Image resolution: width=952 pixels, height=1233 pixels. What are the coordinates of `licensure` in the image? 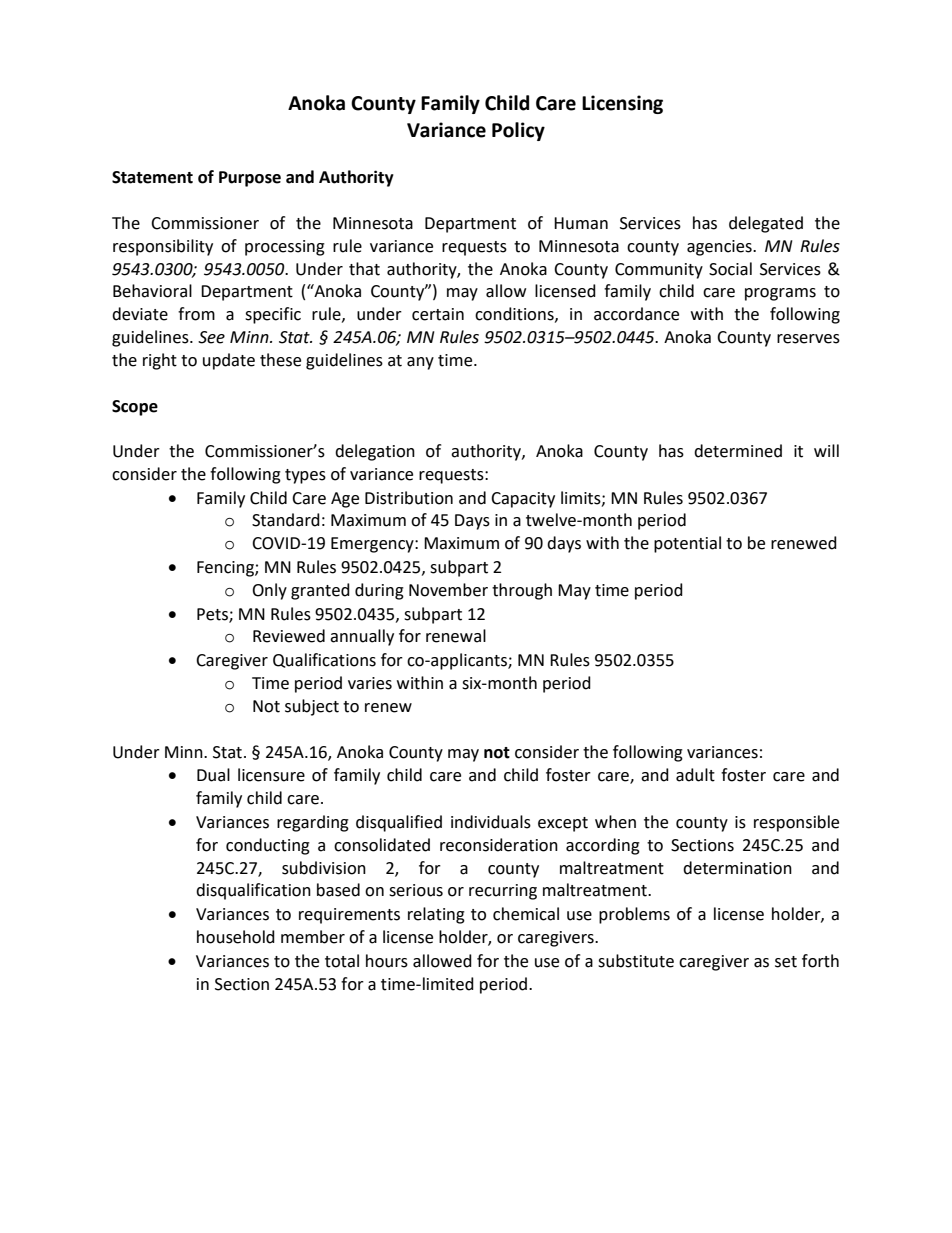 It's located at (271, 775).
